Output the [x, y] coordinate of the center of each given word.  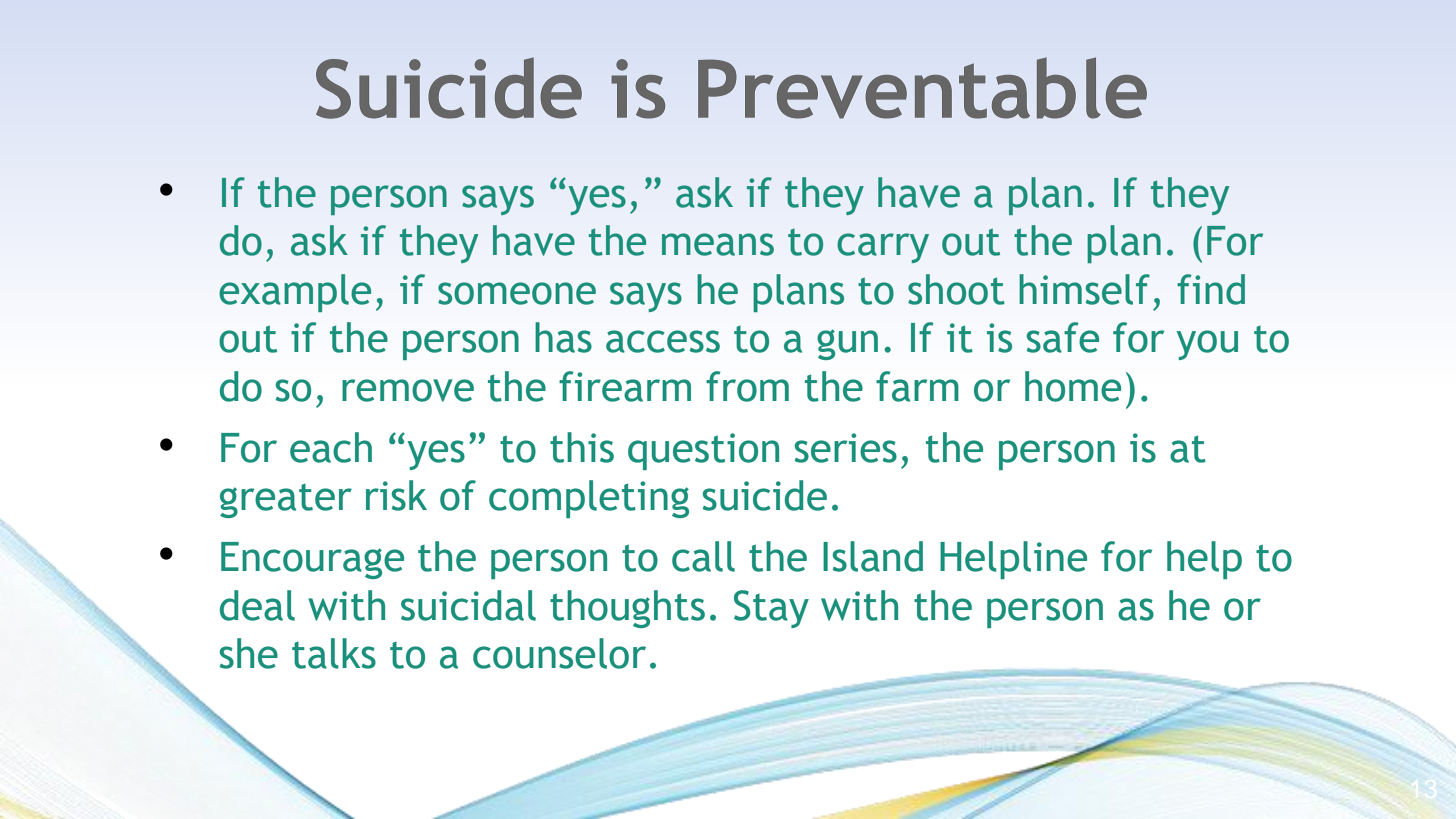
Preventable [922, 88]
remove [408, 390]
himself [1084, 289]
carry [883, 248]
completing [589, 499]
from [747, 386]
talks [334, 653]
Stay [771, 609]
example [295, 293]
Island [873, 556]
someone [517, 293]
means [718, 244]
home [1073, 386]
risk [396, 495]
